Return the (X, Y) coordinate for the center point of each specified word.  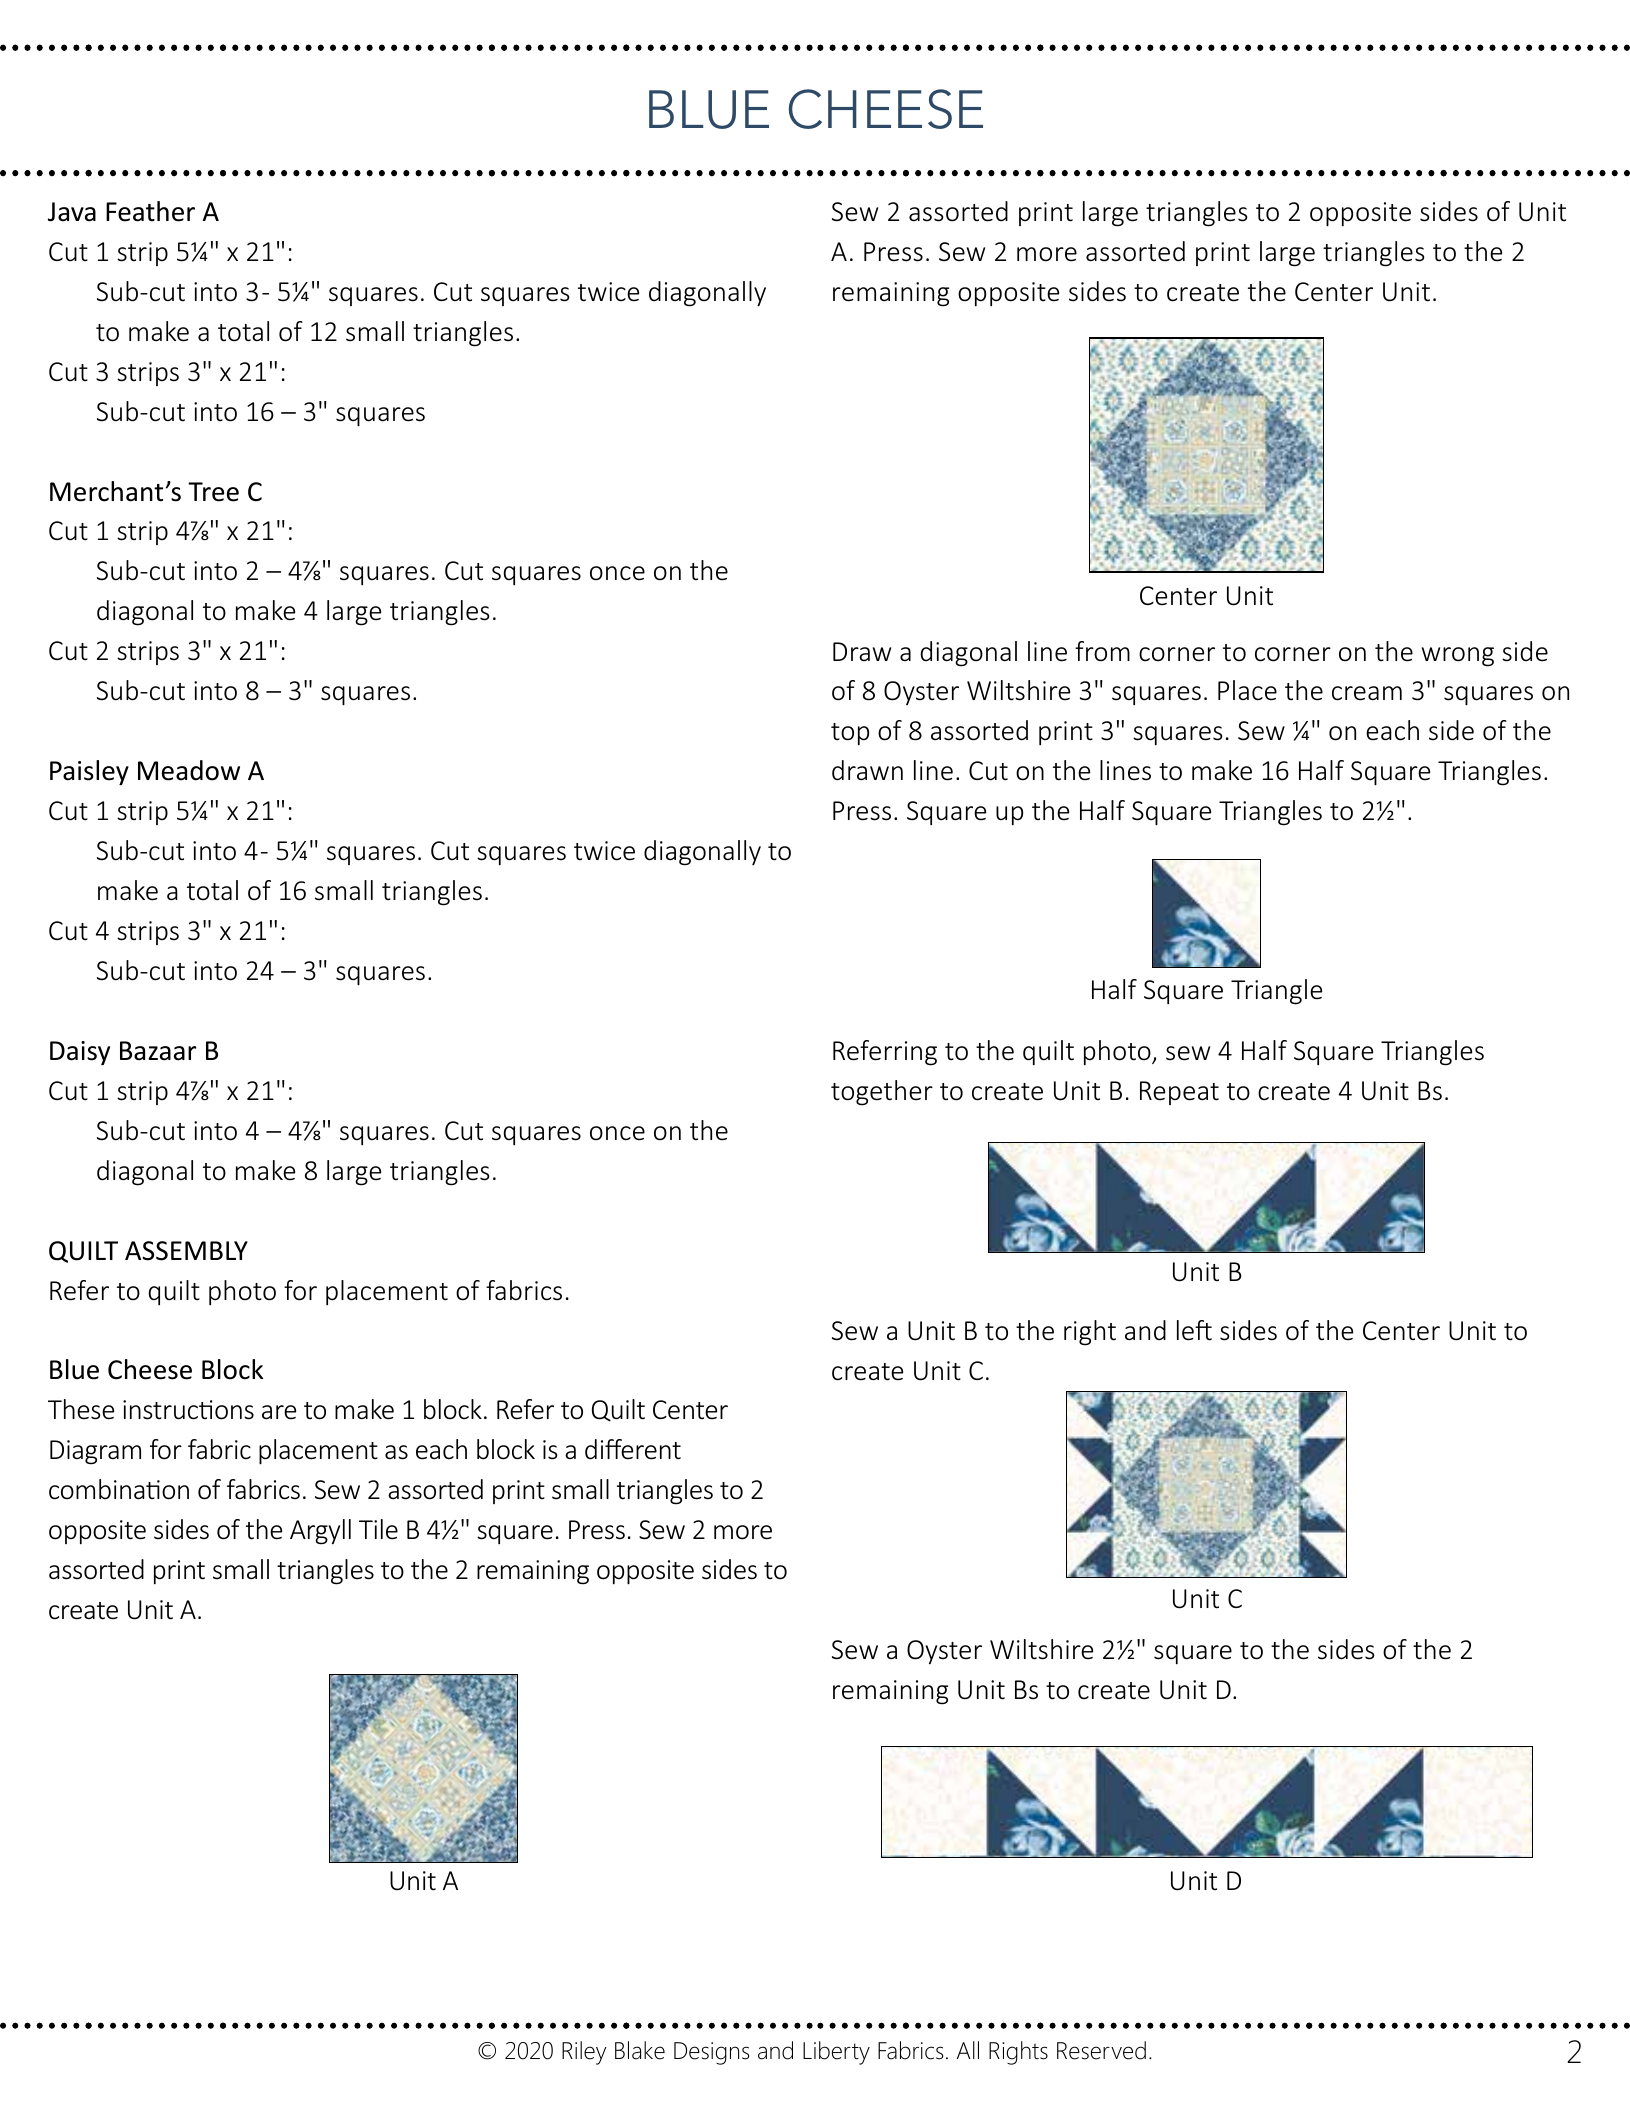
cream (1367, 693)
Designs (711, 2053)
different (633, 1449)
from (1102, 651)
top (850, 734)
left (1194, 1330)
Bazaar (158, 1051)
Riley (584, 2053)
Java (72, 212)
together (882, 1093)
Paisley (89, 772)
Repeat (1179, 1093)
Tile (378, 1529)
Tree (213, 492)
